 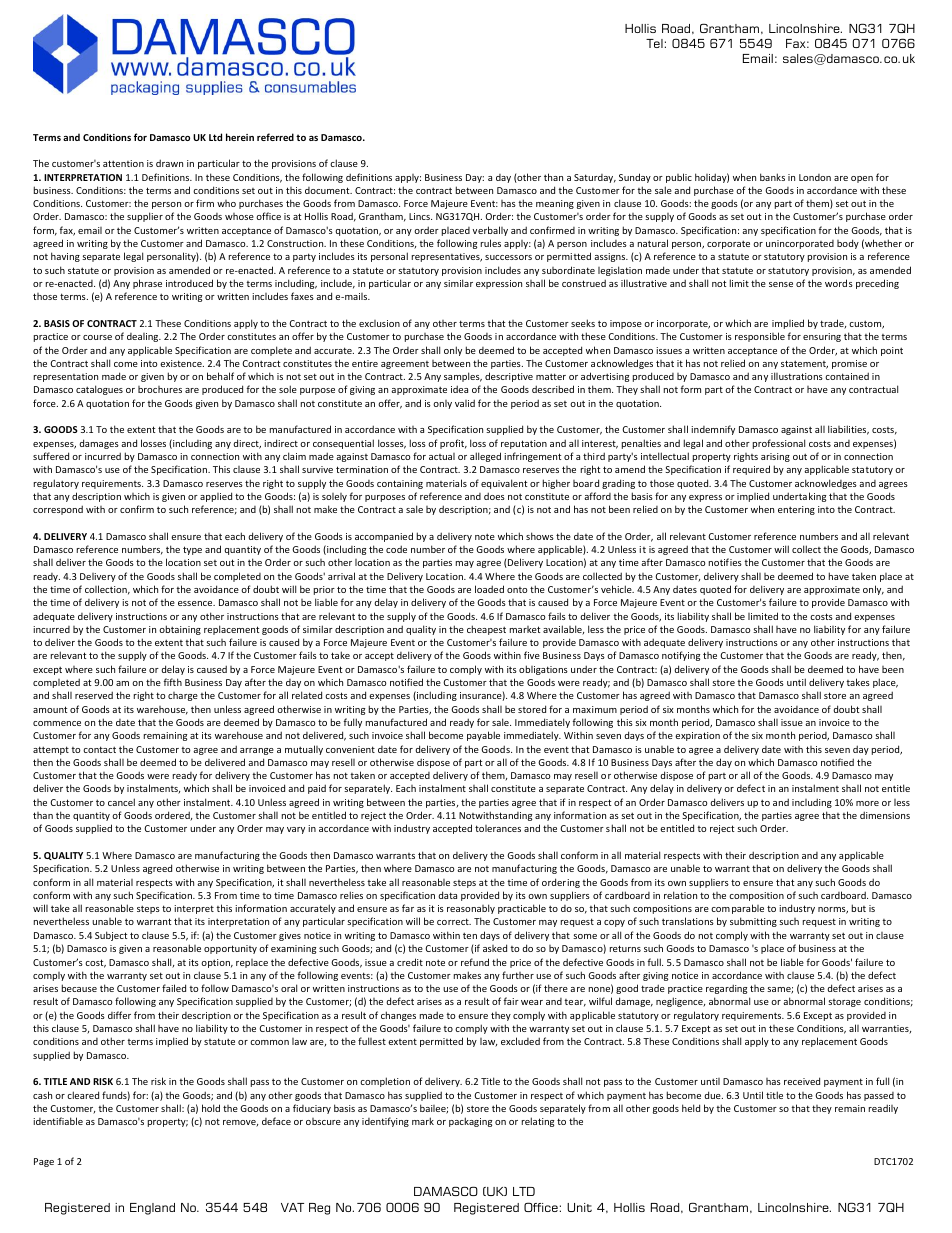 I want to click on readily, so click(x=883, y=1109).
